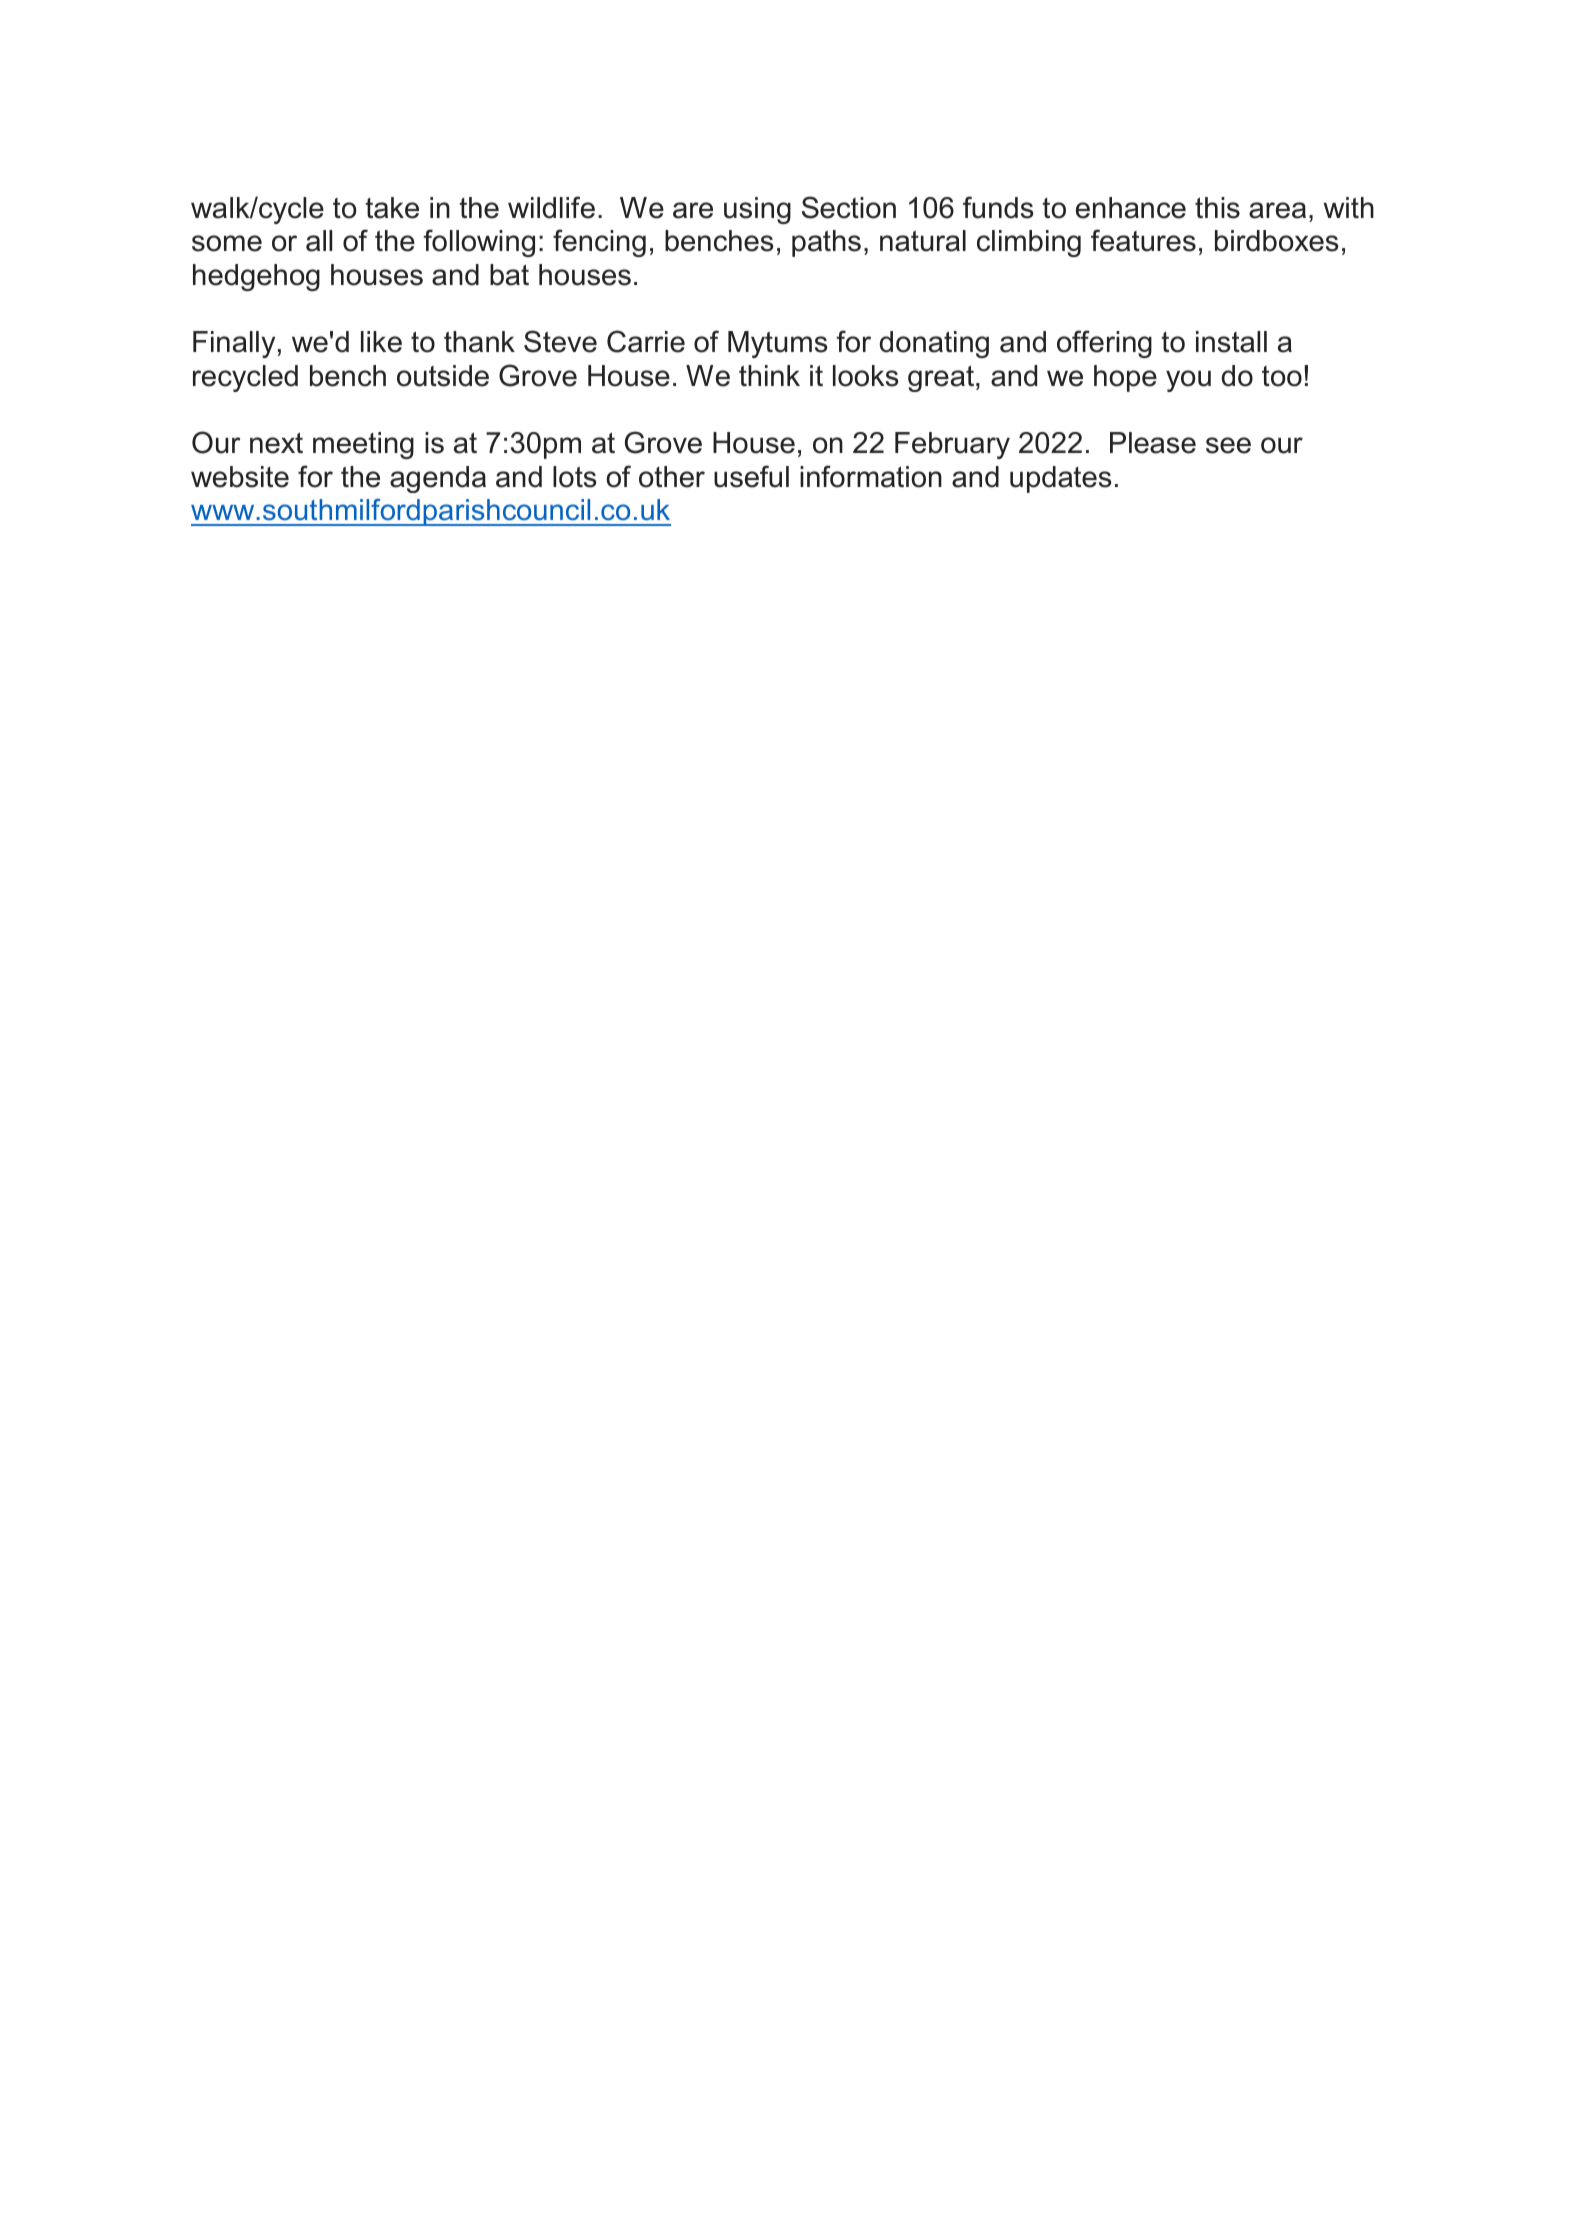 This page has height=2235, width=1581. Describe the element at coordinates (438, 479) in the page. I see `agenda` at that location.
